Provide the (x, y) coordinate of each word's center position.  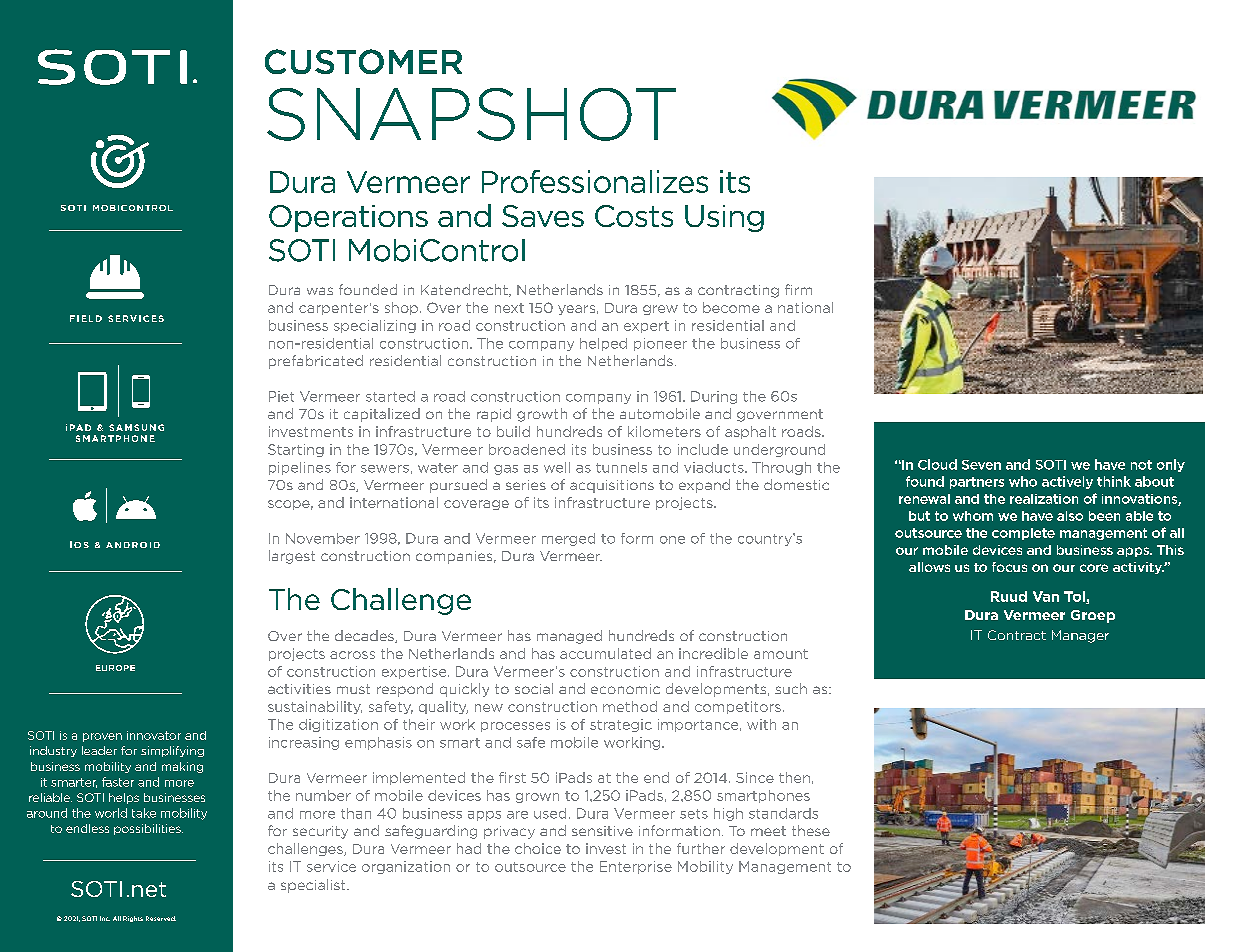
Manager (1080, 636)
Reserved (161, 918)
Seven (981, 465)
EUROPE (115, 668)
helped (603, 344)
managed (569, 637)
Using (724, 218)
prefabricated (316, 362)
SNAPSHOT (471, 114)
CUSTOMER (363, 61)
